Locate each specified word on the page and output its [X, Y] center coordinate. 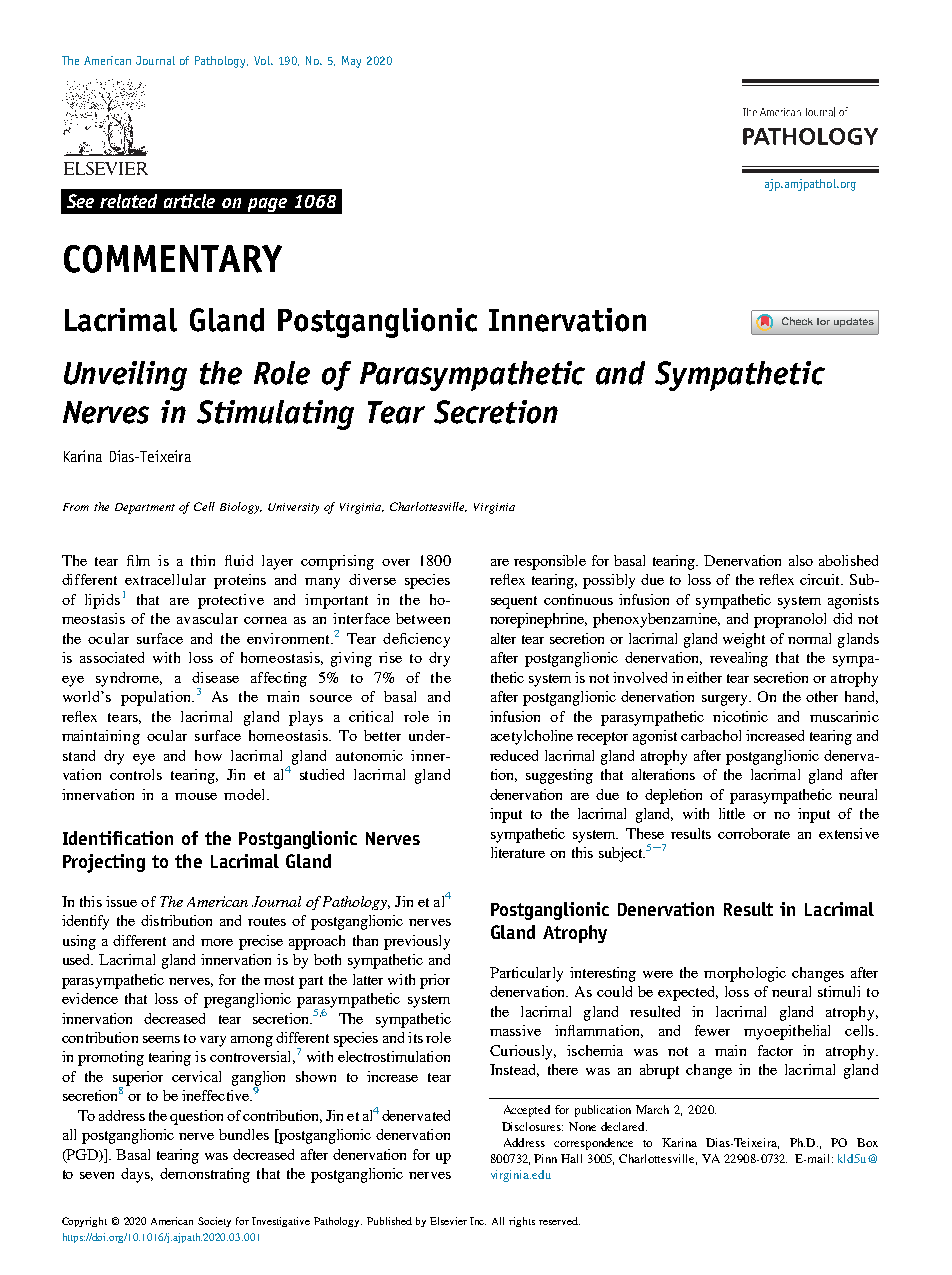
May [351, 62]
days [137, 1175]
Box [867, 1142]
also [801, 560]
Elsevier [448, 1221]
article [189, 201]
